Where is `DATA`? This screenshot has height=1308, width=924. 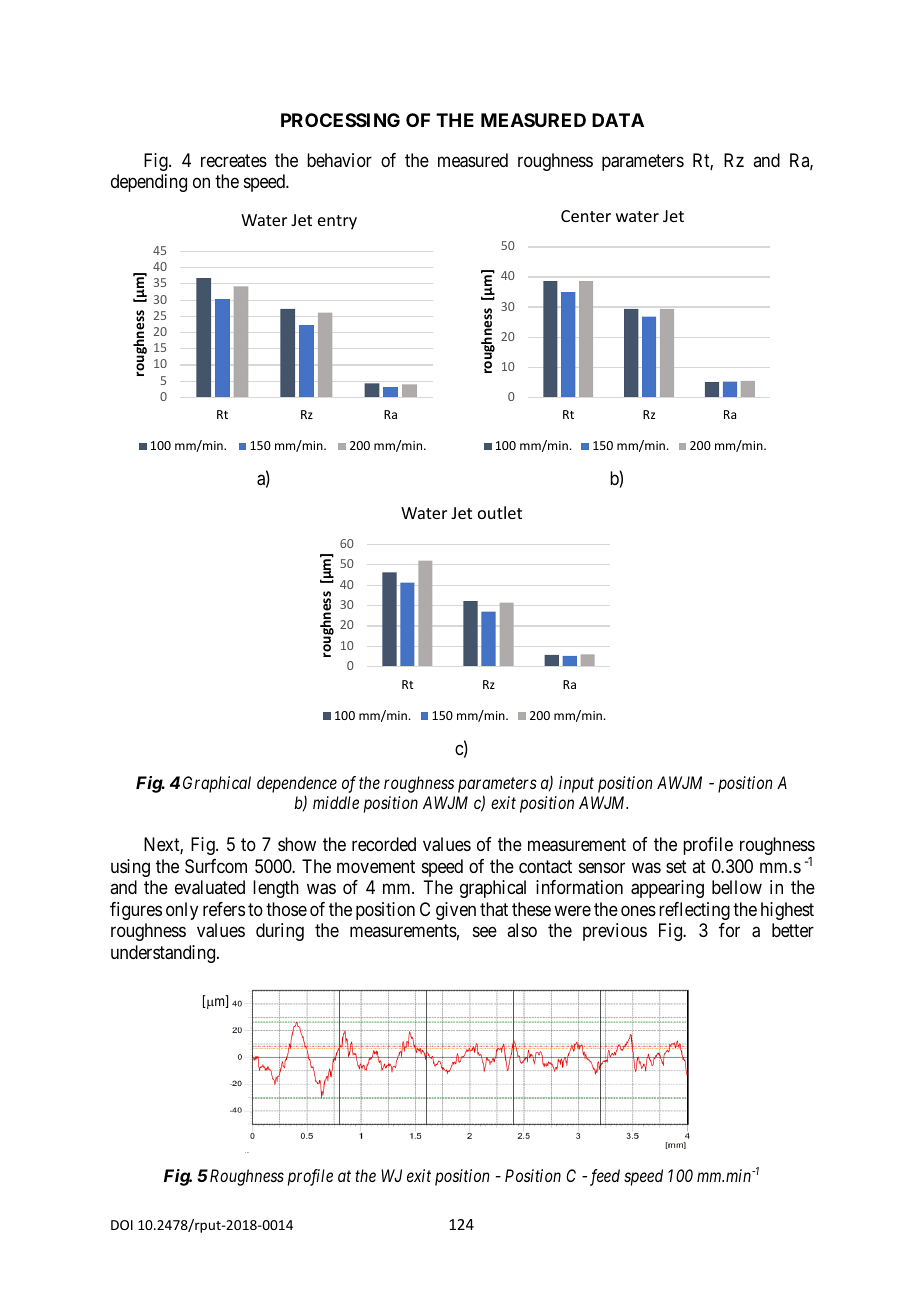 DATA is located at coordinates (618, 120).
